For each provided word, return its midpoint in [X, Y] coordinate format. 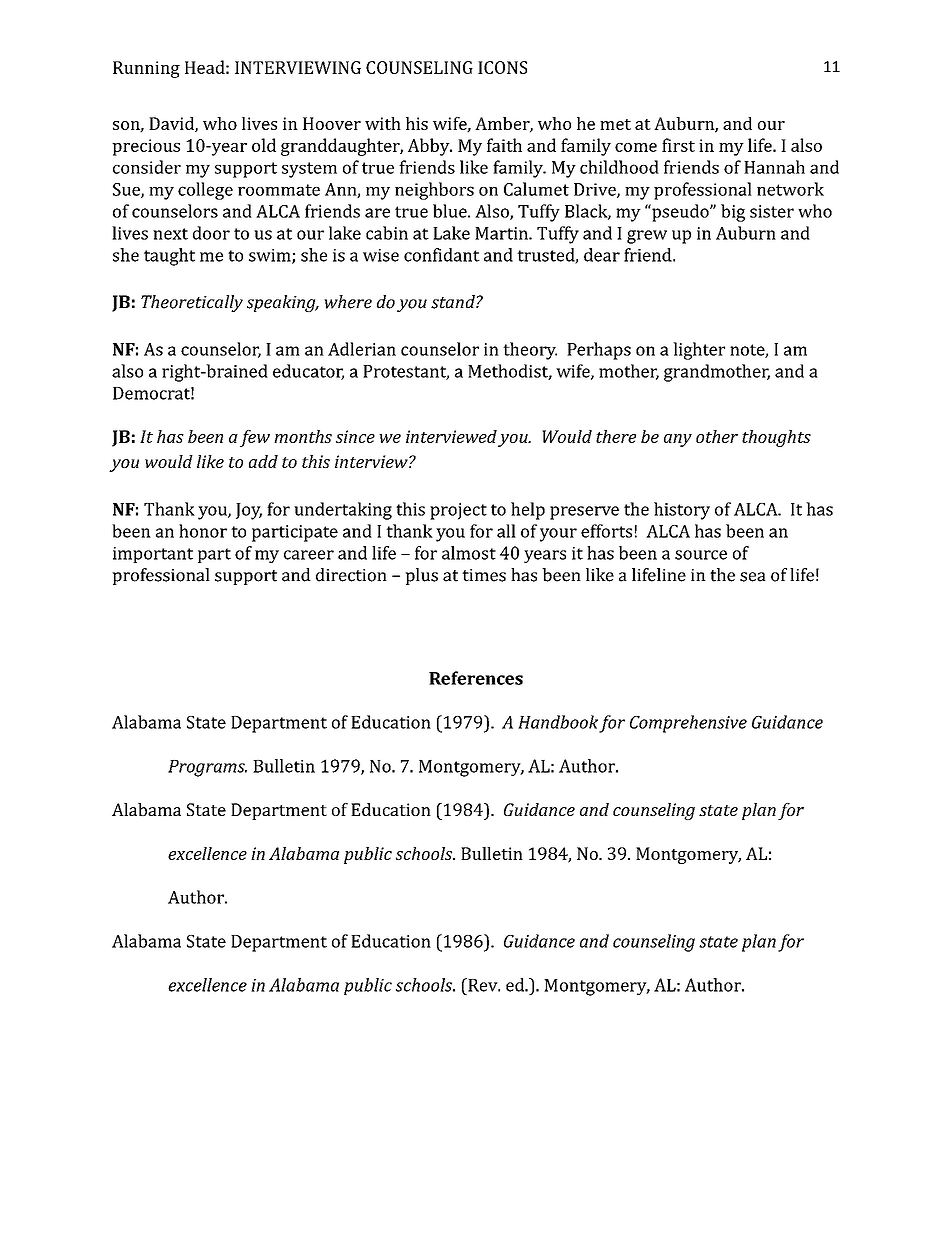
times [484, 575]
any [678, 440]
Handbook [558, 722]
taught [169, 257]
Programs [207, 768]
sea [753, 577]
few [255, 438]
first [678, 145]
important [153, 555]
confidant [442, 255]
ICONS [502, 67]
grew [647, 237]
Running [146, 69]
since [355, 436]
